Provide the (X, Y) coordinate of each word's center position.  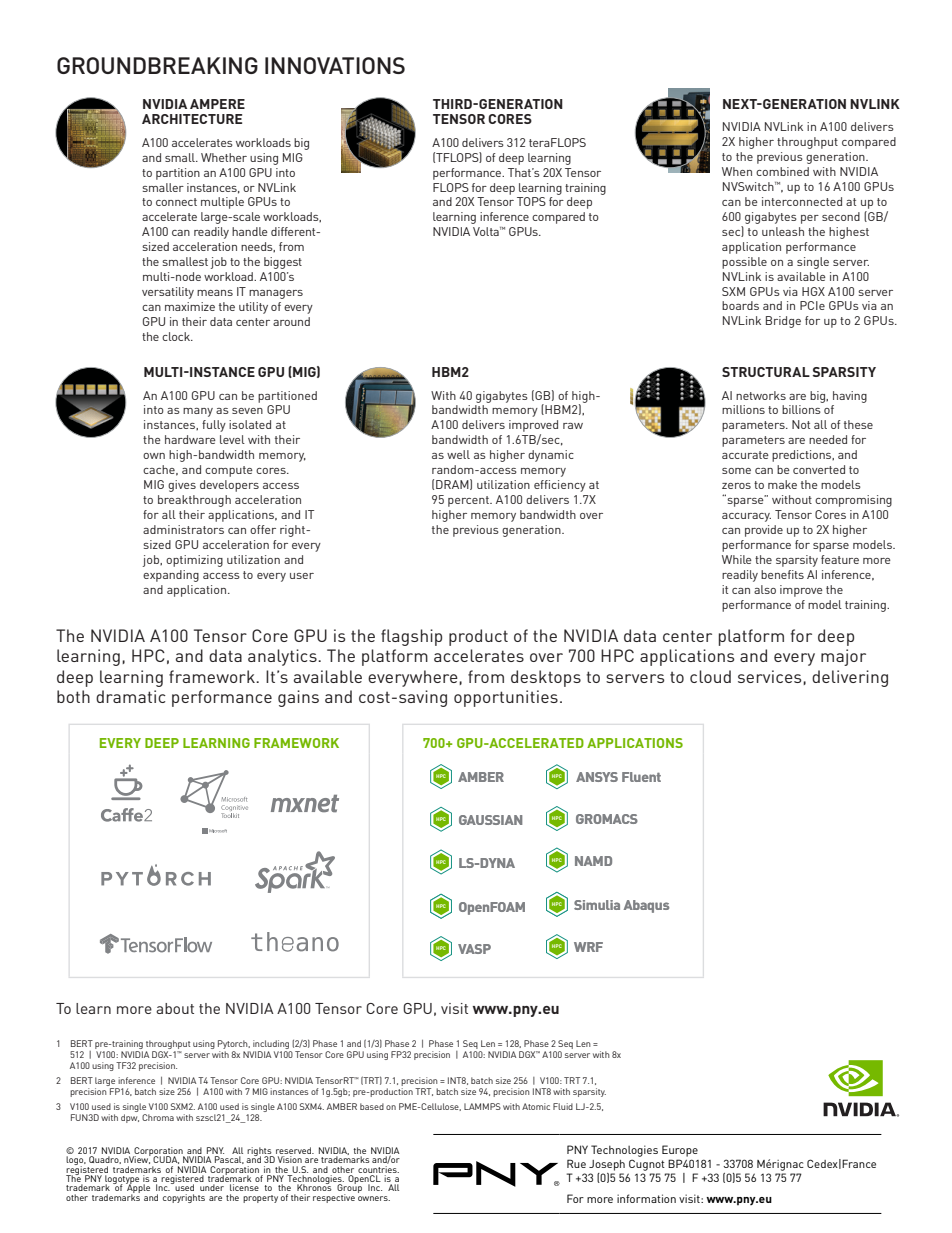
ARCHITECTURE (192, 119)
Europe (680, 1151)
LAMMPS (482, 1106)
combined (782, 171)
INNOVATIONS (335, 65)
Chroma (158, 1117)
